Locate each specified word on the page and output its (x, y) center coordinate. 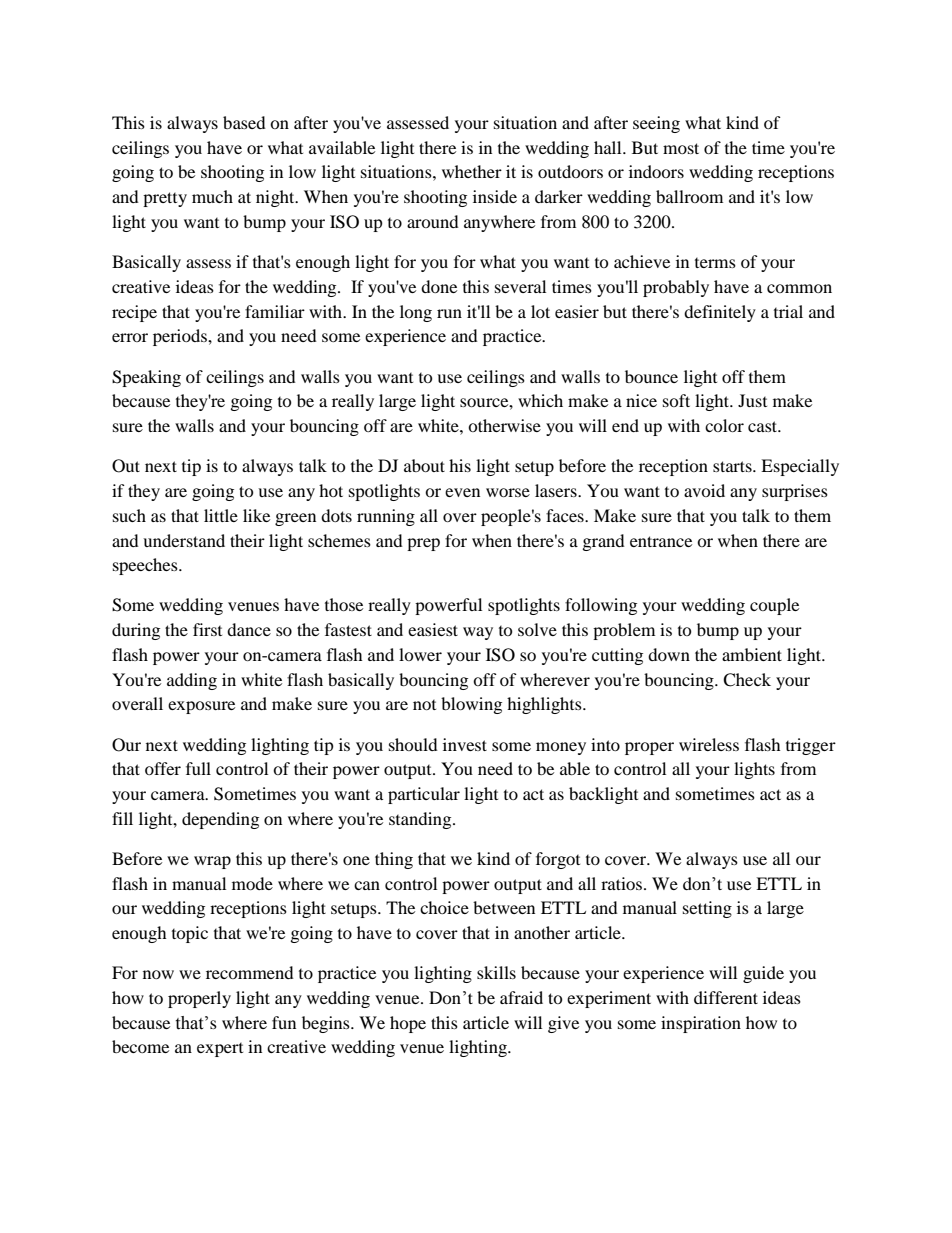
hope (408, 1024)
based (244, 122)
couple (774, 606)
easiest (433, 629)
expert (220, 1050)
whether (472, 171)
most (681, 148)
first (207, 629)
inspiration (701, 1024)
